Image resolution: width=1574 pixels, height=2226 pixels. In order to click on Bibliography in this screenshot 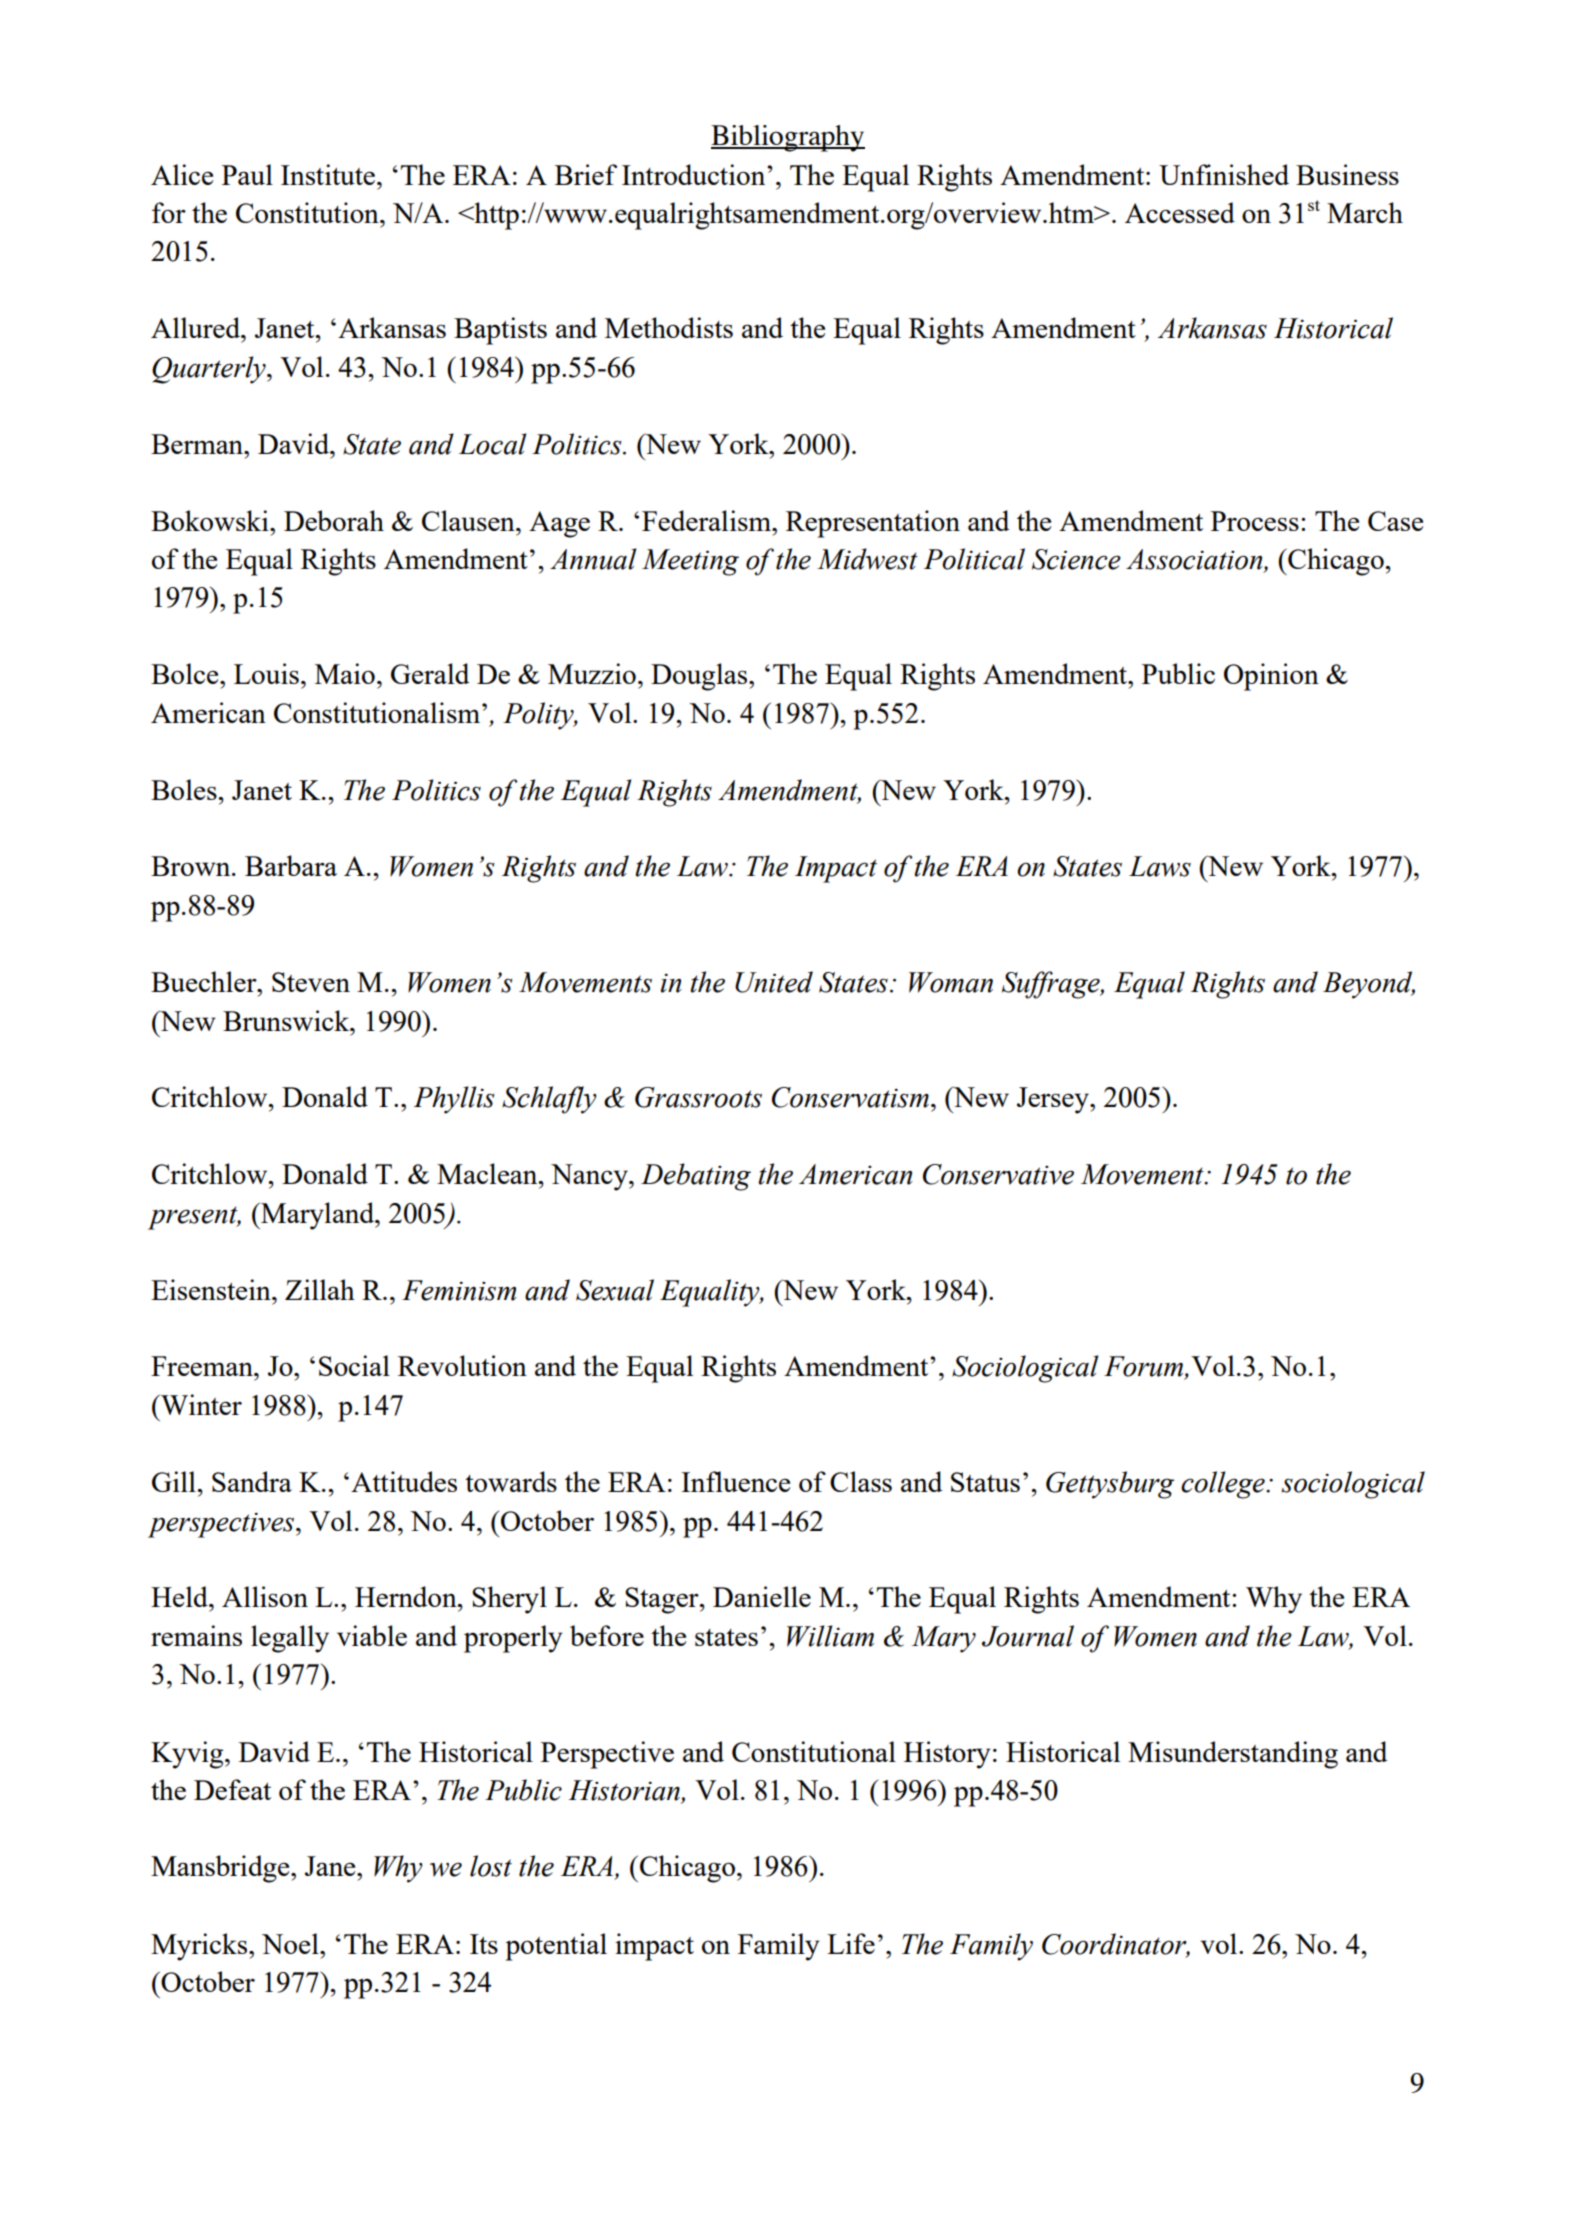, I will do `click(788, 138)`.
